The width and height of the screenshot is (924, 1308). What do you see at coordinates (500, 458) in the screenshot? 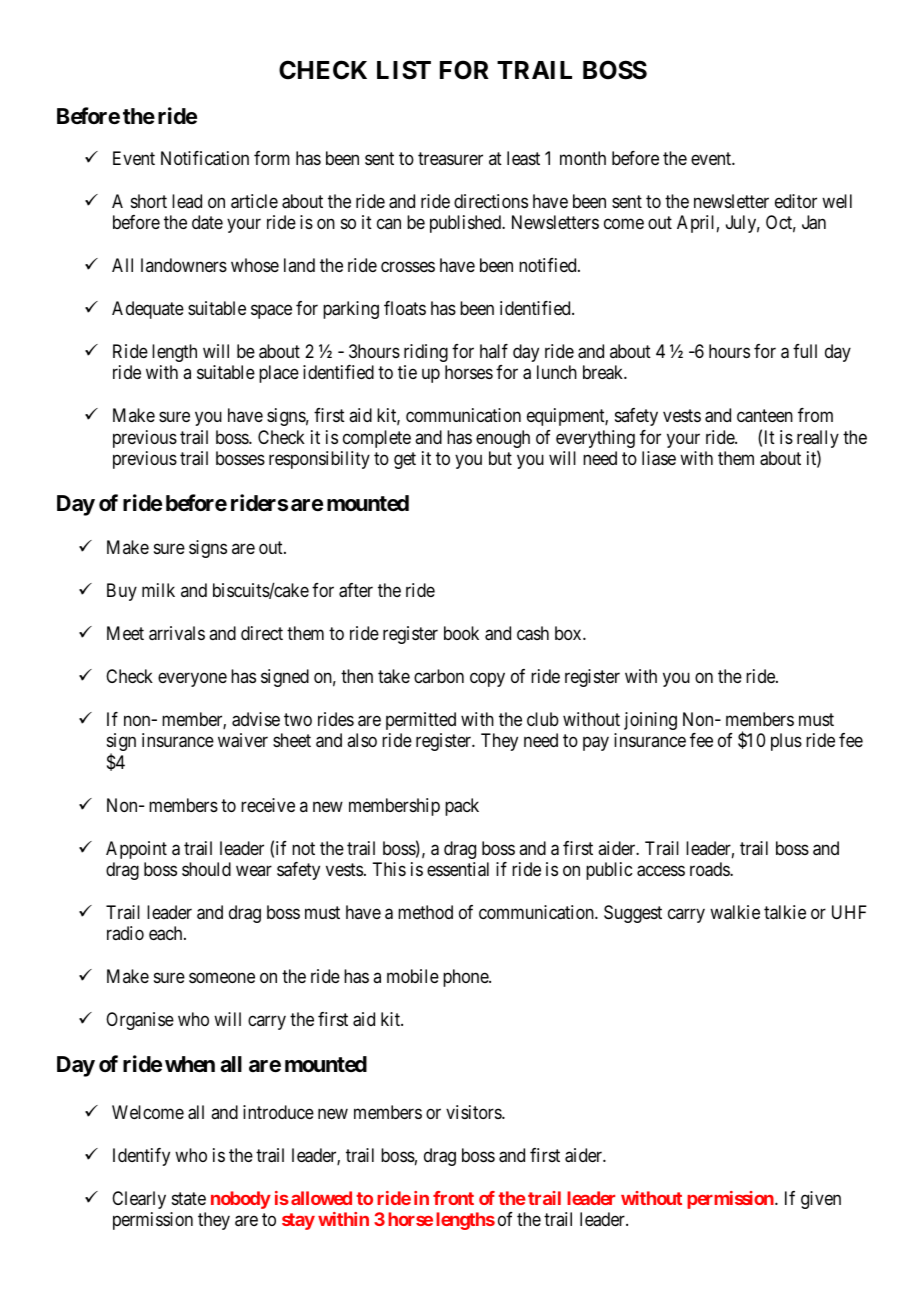
I see `but` at bounding box center [500, 458].
